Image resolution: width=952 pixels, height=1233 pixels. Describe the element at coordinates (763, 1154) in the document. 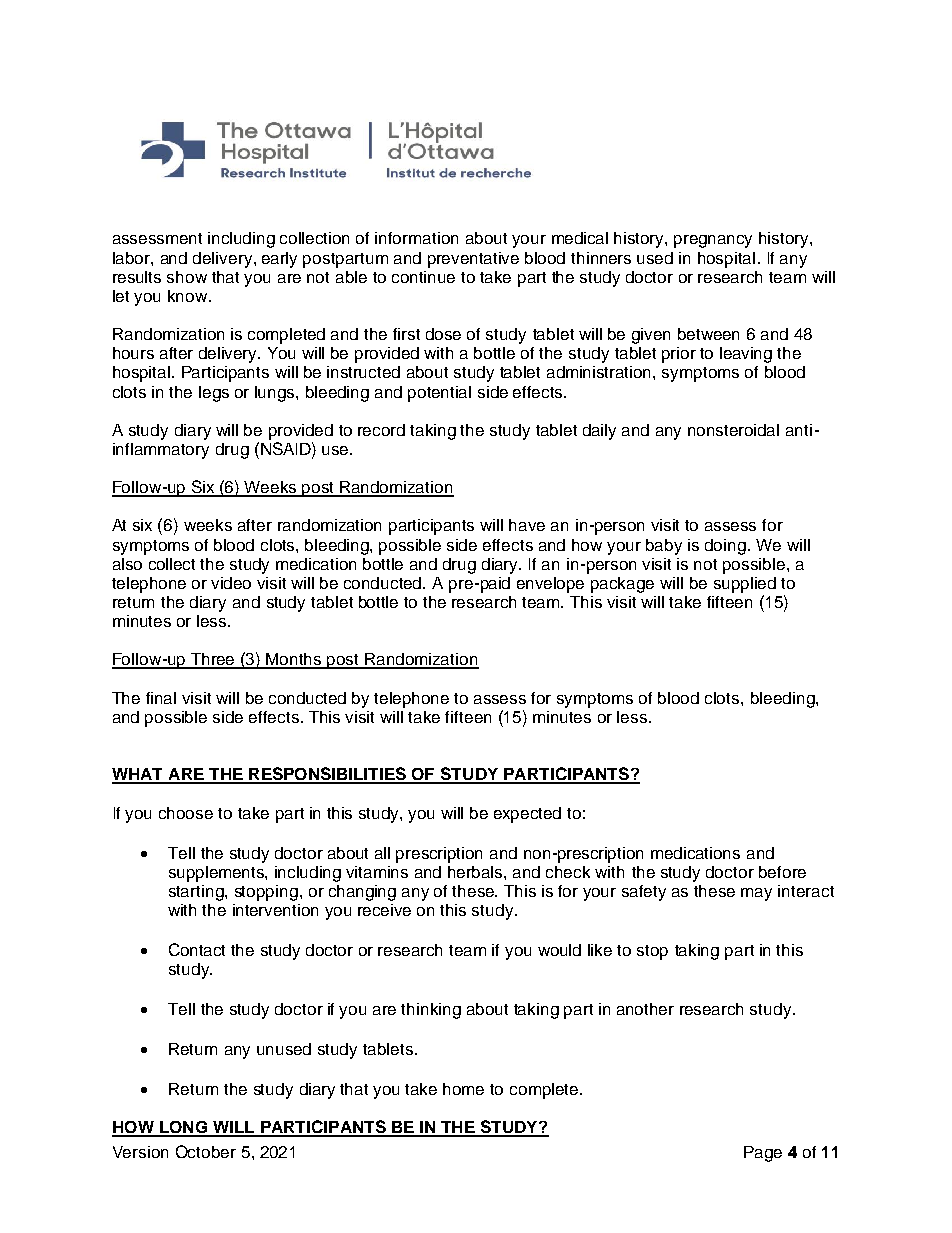

I see `Page` at that location.
